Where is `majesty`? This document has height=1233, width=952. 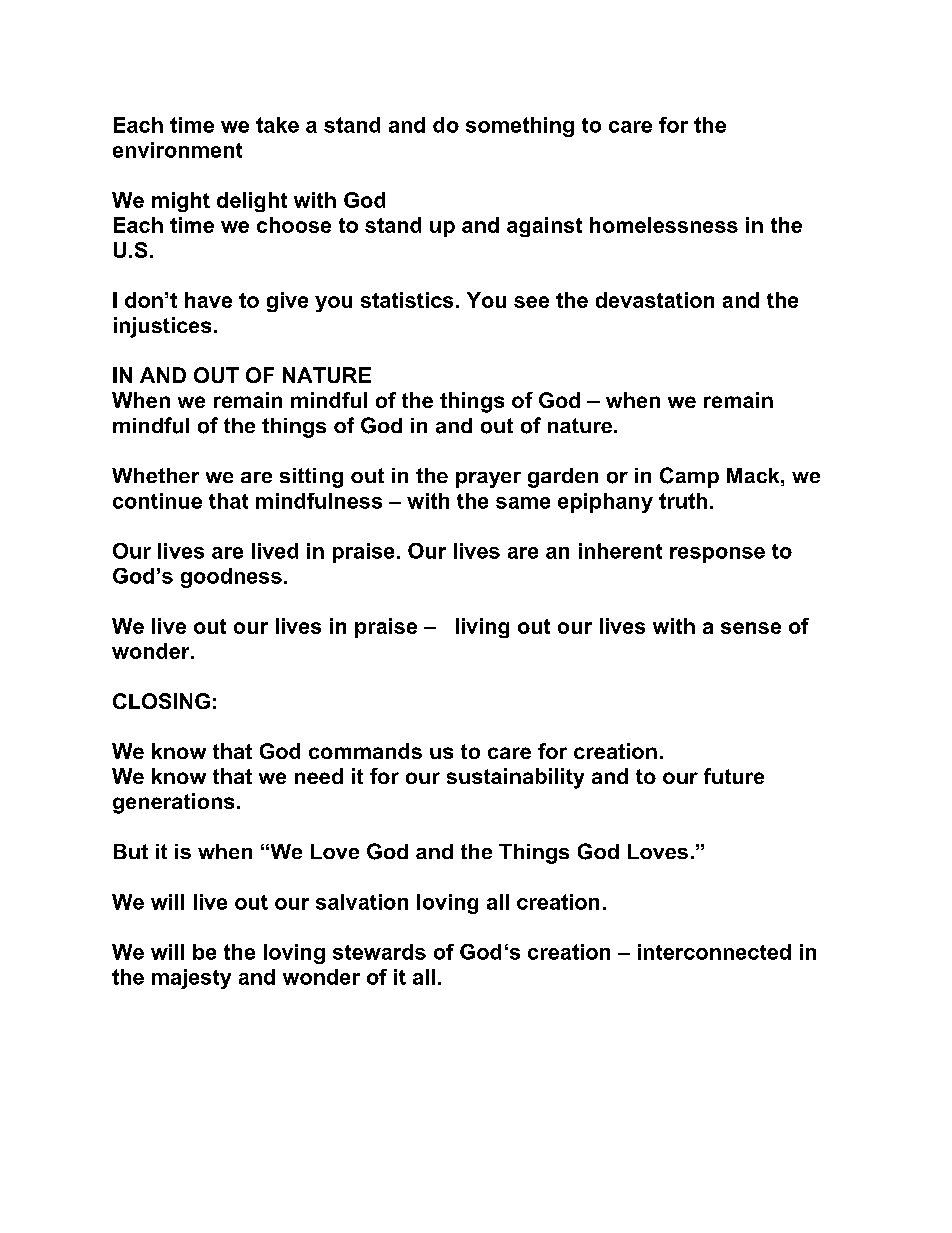 majesty is located at coordinates (191, 979).
